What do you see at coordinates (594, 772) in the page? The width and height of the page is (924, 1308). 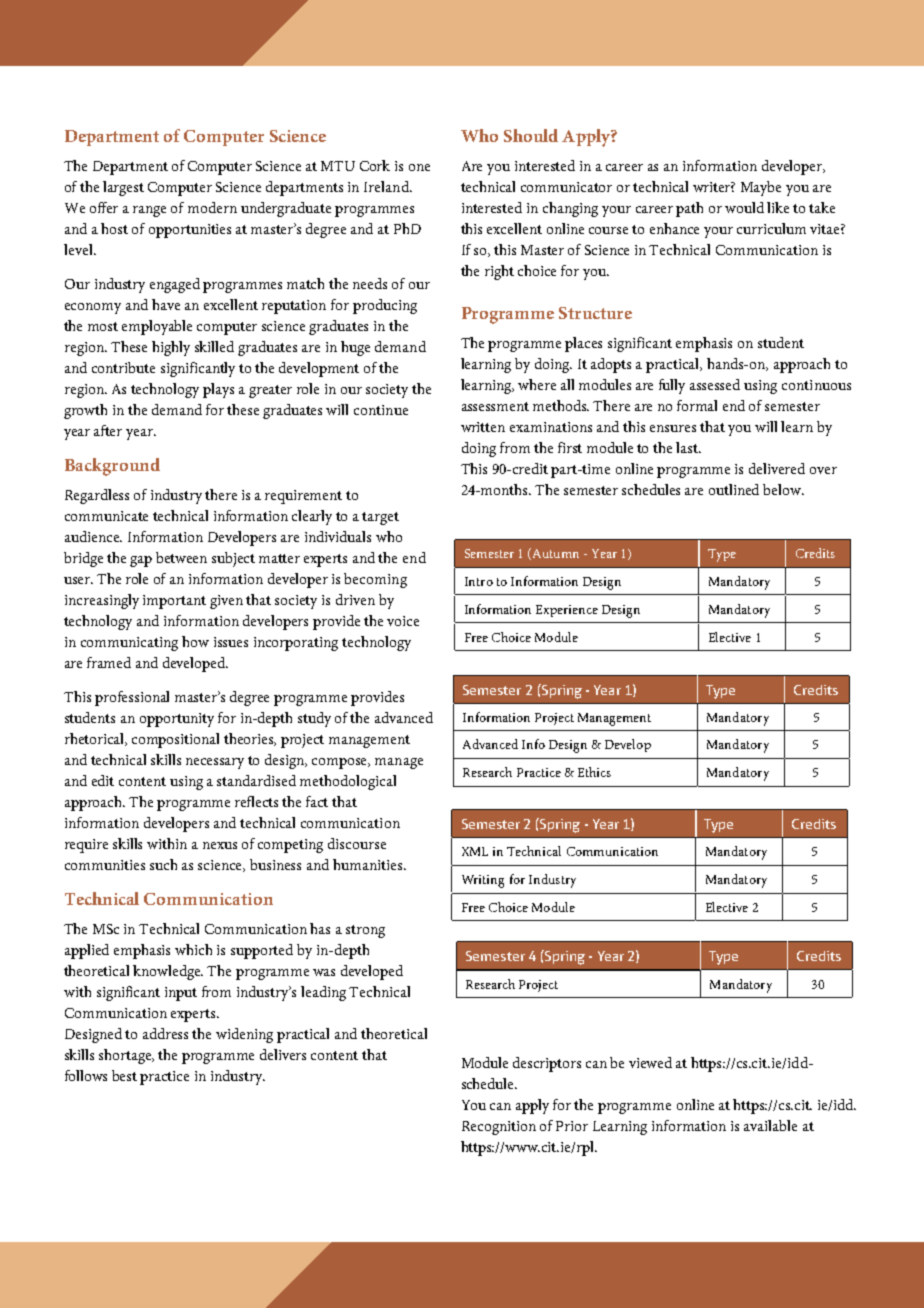 I see `Ethics` at bounding box center [594, 772].
